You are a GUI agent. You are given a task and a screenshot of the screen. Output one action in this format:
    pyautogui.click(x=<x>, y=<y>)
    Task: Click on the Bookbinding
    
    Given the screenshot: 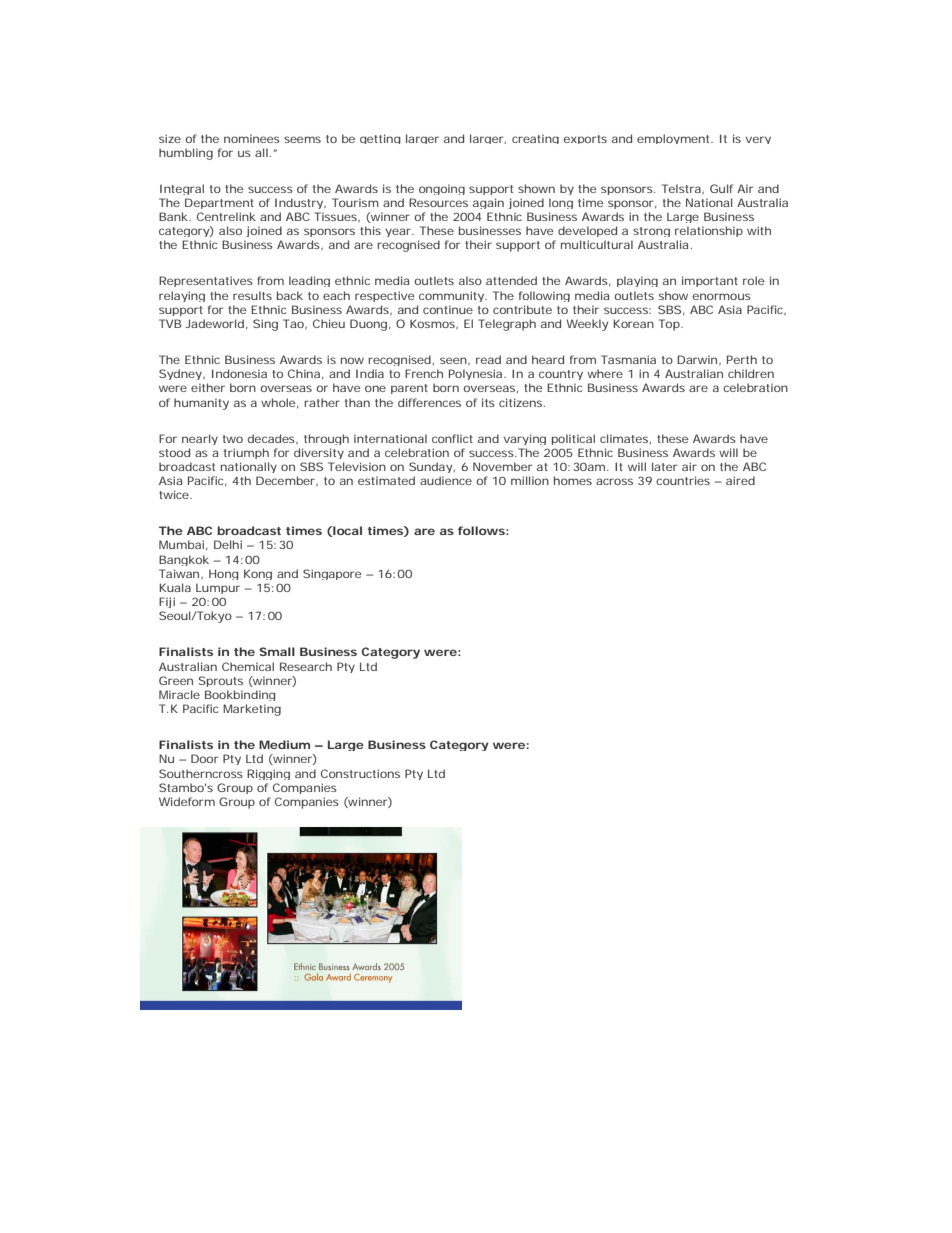 What is the action you would take?
    pyautogui.click(x=240, y=695)
